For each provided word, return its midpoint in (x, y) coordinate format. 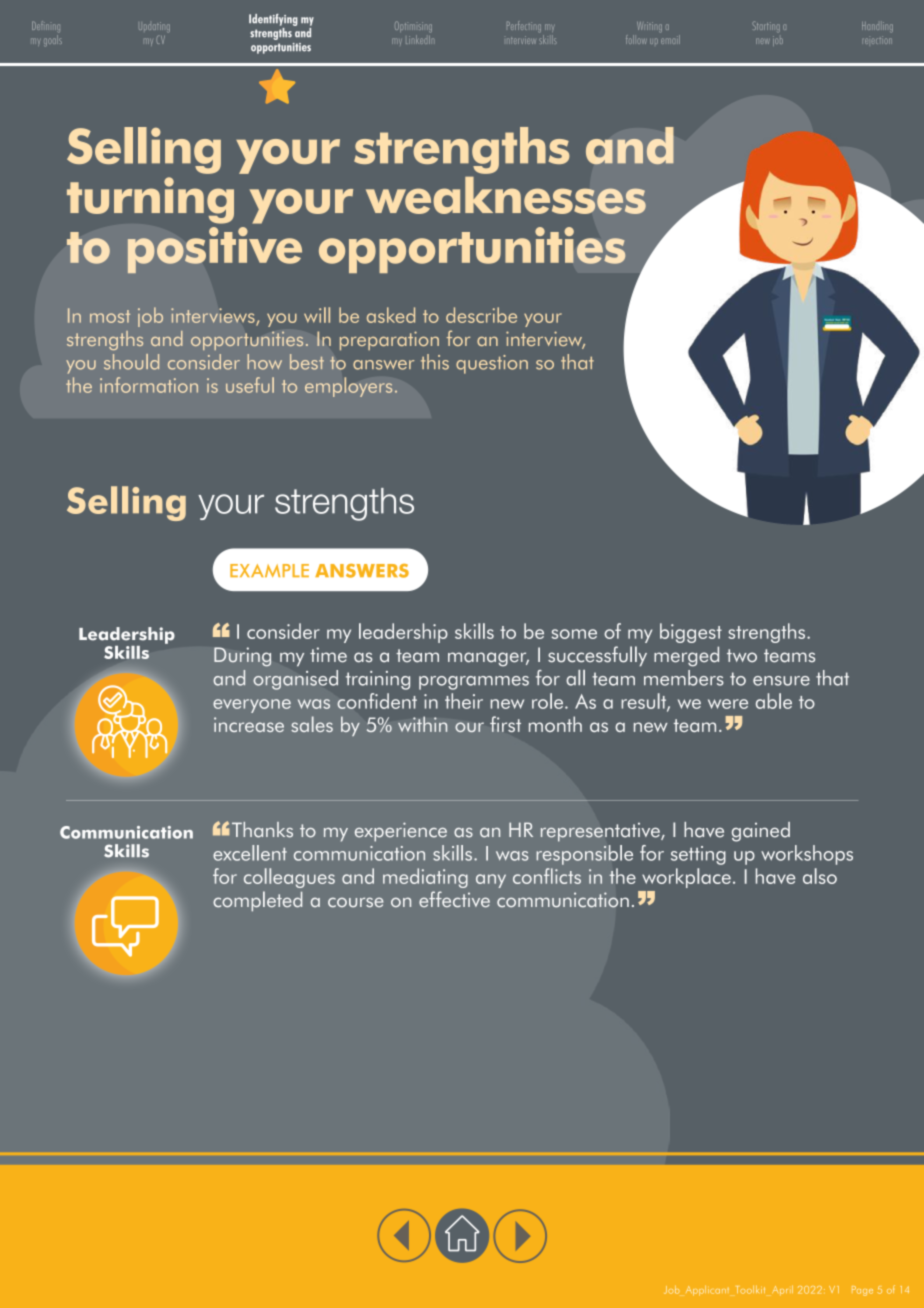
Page (862, 1291)
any (491, 881)
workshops (807, 855)
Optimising (413, 27)
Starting (766, 26)
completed (257, 901)
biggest (691, 633)
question (492, 364)
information (149, 385)
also (820, 876)
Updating (154, 27)
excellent (250, 853)
